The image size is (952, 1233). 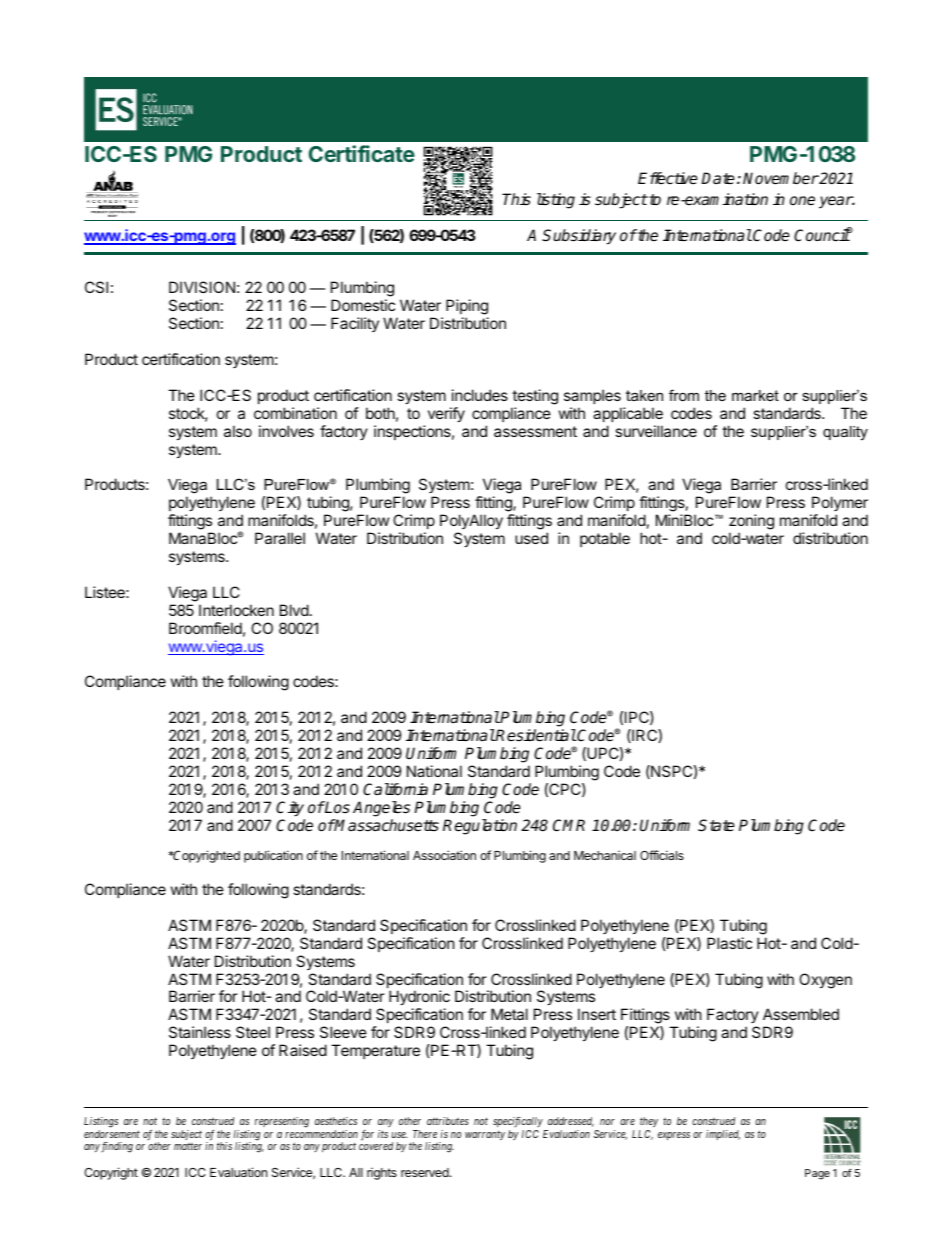 What do you see at coordinates (362, 153) in the screenshot?
I see `Certificate` at bounding box center [362, 153].
